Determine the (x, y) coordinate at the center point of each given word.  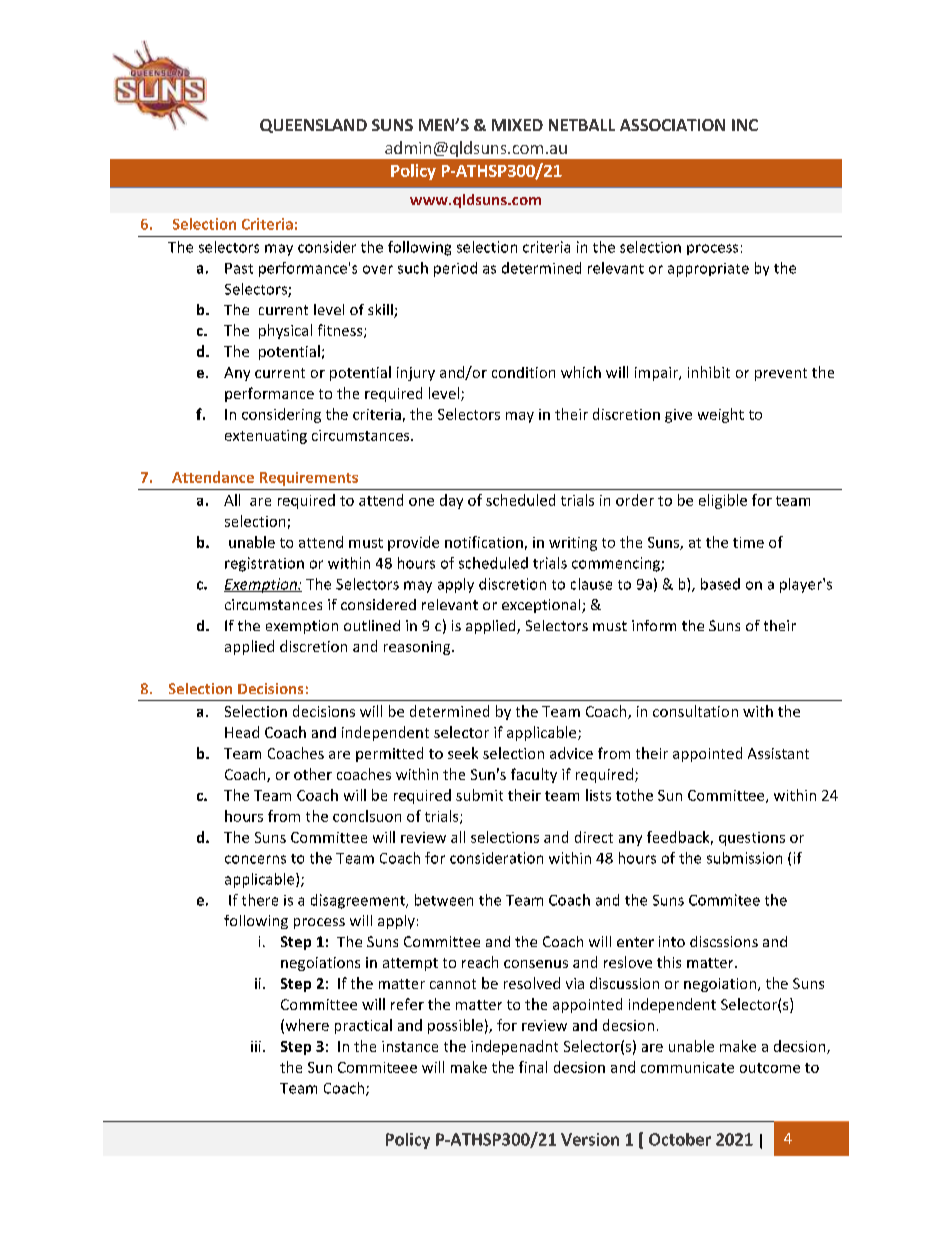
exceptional (542, 606)
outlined (372, 625)
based (720, 584)
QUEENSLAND (313, 126)
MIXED (517, 125)
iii (256, 1046)
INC (745, 125)
